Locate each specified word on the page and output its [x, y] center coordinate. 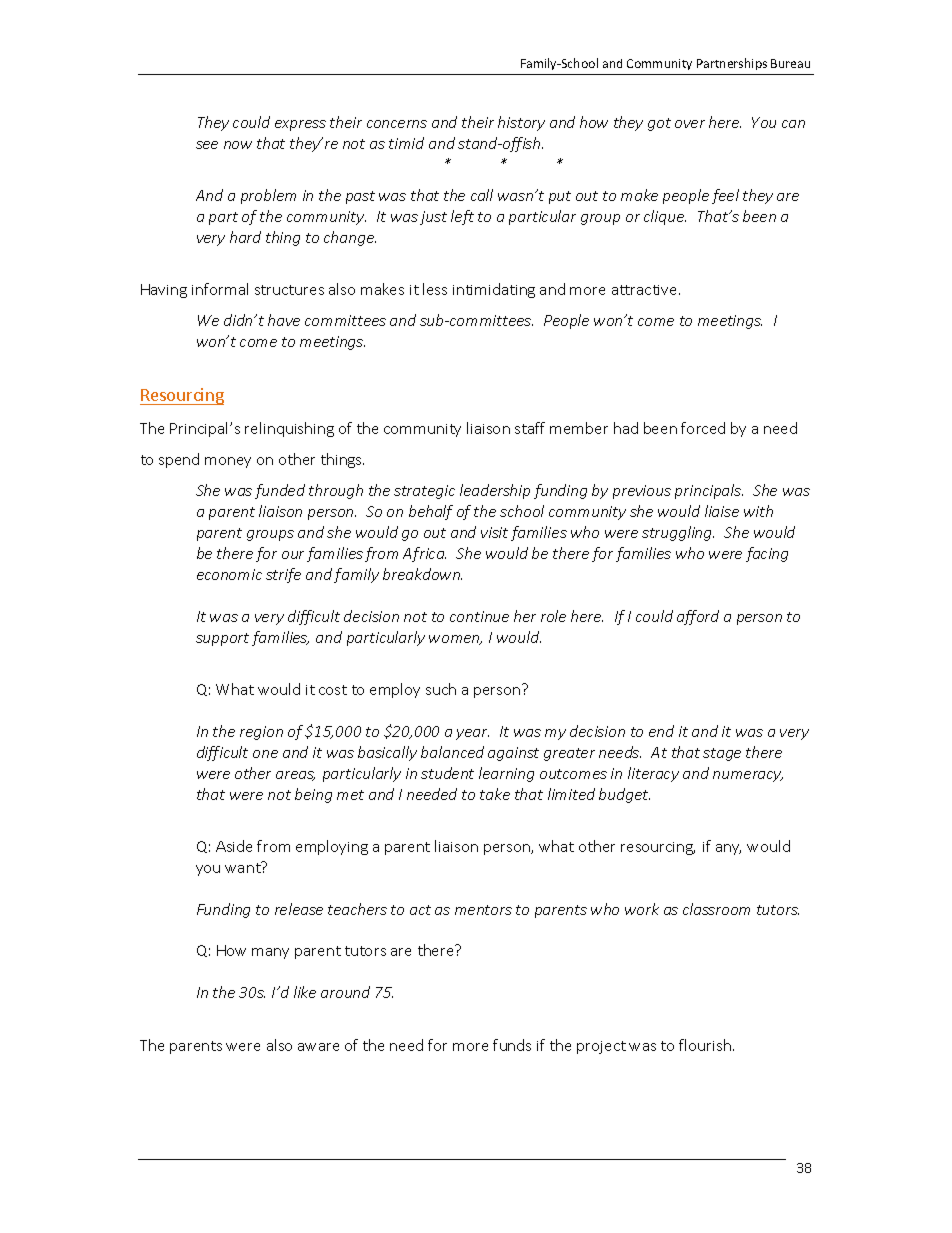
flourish [705, 1045]
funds [512, 1045]
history [521, 123]
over [690, 124]
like [305, 992]
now [238, 145]
